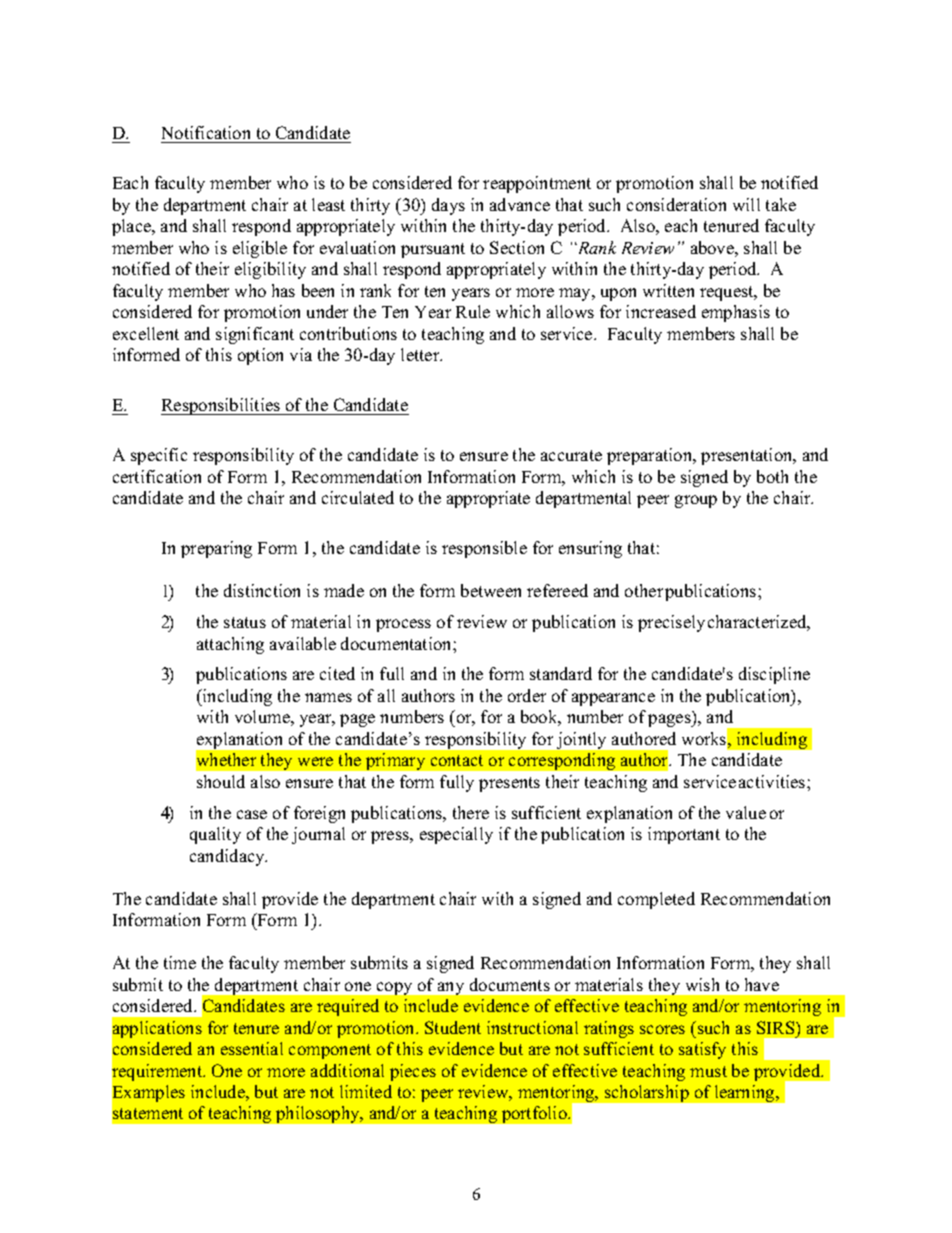 The image size is (952, 1233). I want to click on candidacy, so click(228, 857).
